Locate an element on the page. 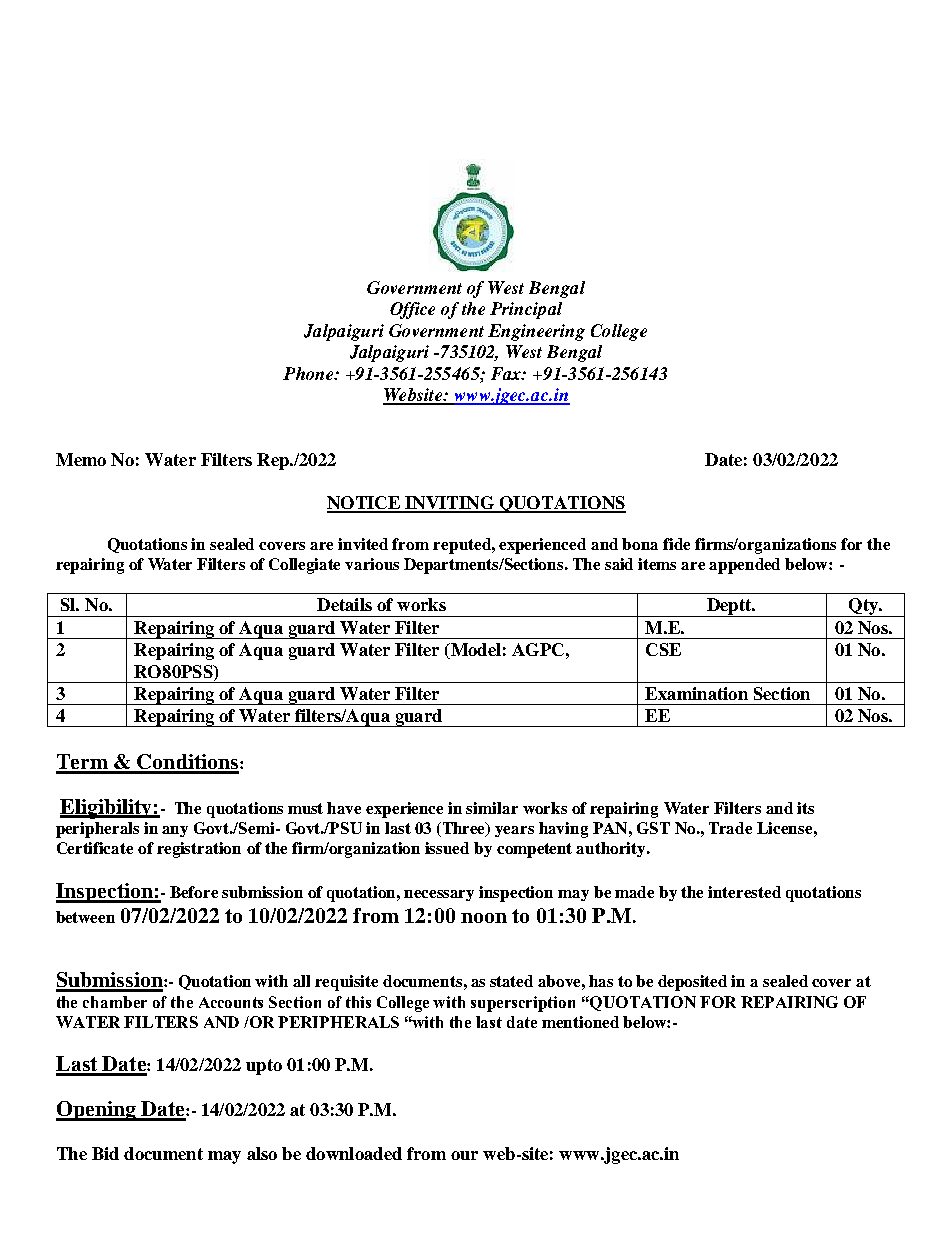  similar is located at coordinates (492, 808).
